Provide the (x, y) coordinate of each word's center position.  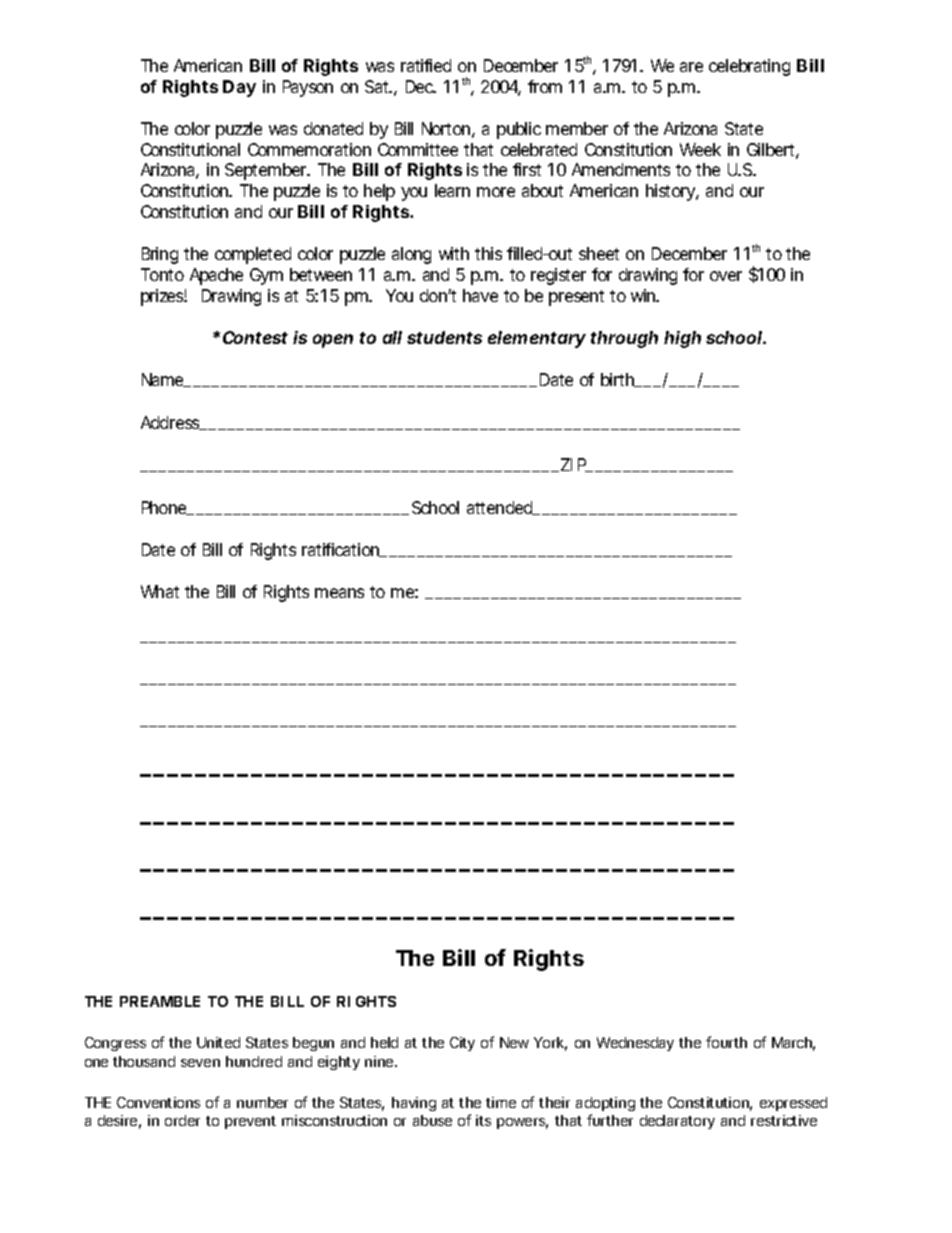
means (339, 593)
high (682, 339)
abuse (432, 1120)
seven (200, 1063)
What (160, 591)
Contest (255, 337)
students (444, 337)
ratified (426, 65)
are (691, 67)
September (267, 171)
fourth (726, 1042)
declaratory (677, 1122)
